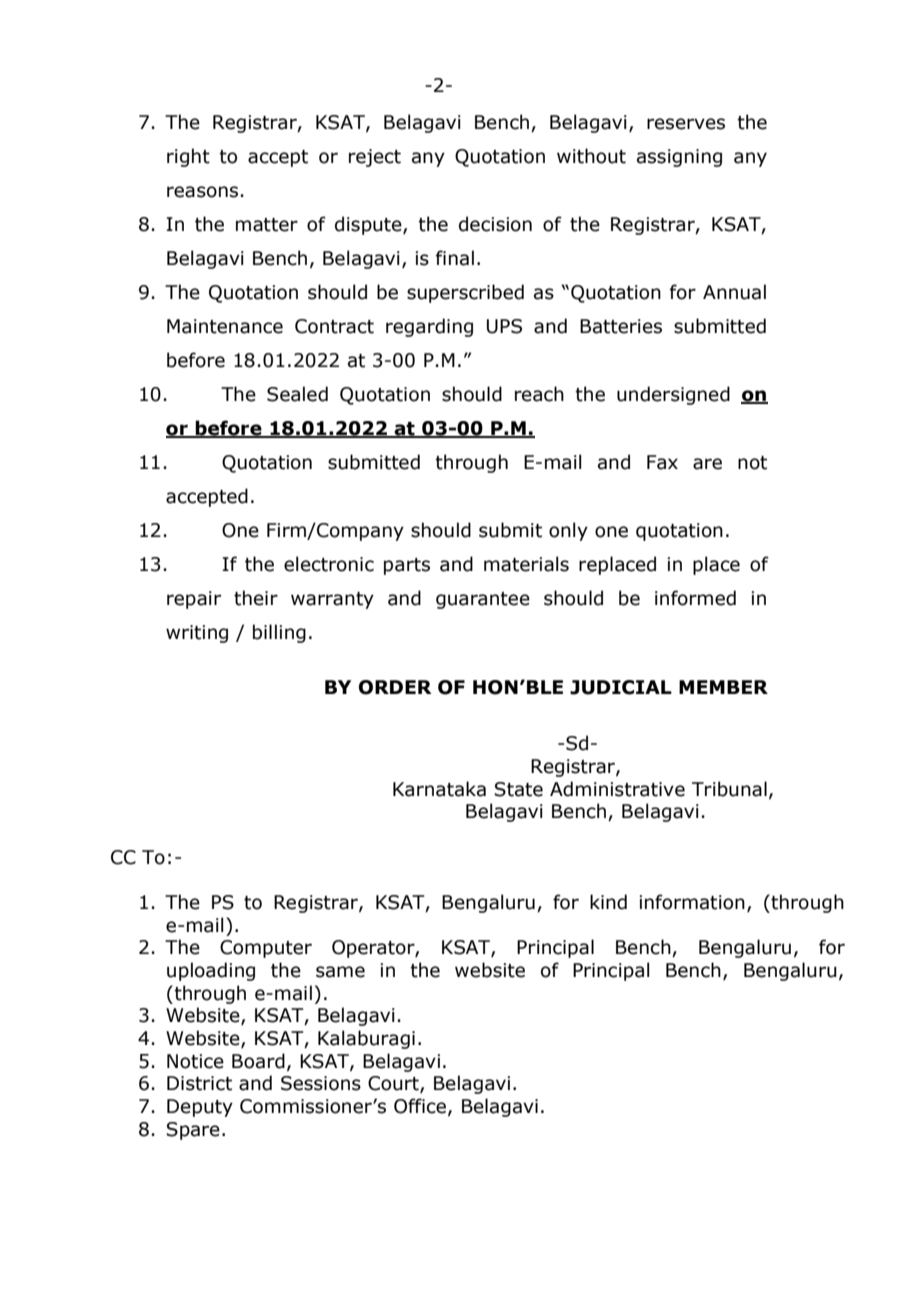  I want to click on Board, so click(258, 1061).
